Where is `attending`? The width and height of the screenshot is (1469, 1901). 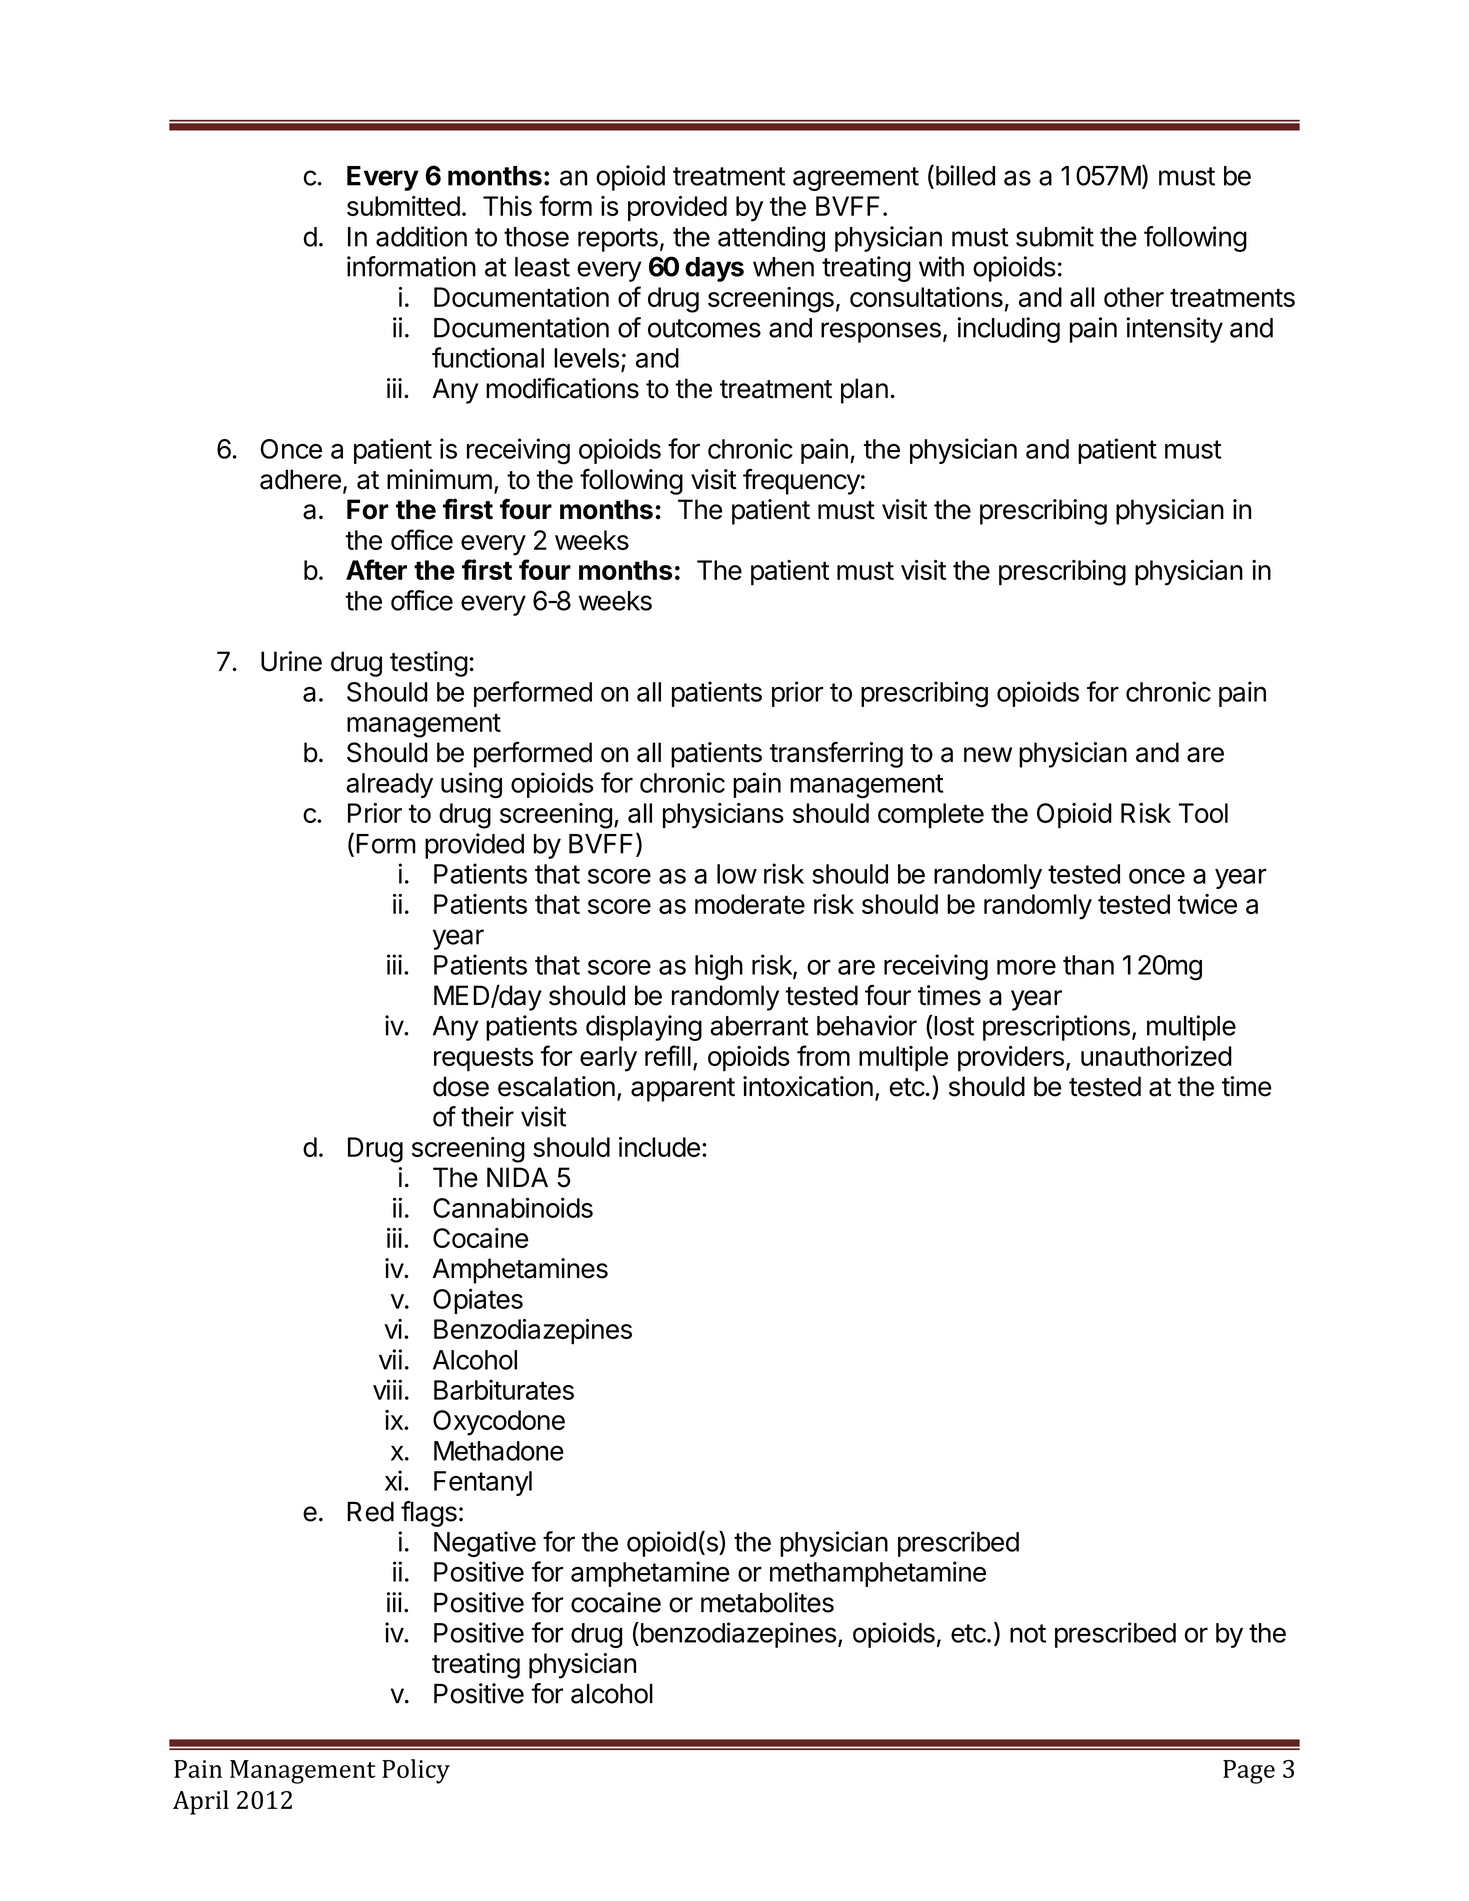 attending is located at coordinates (771, 239).
